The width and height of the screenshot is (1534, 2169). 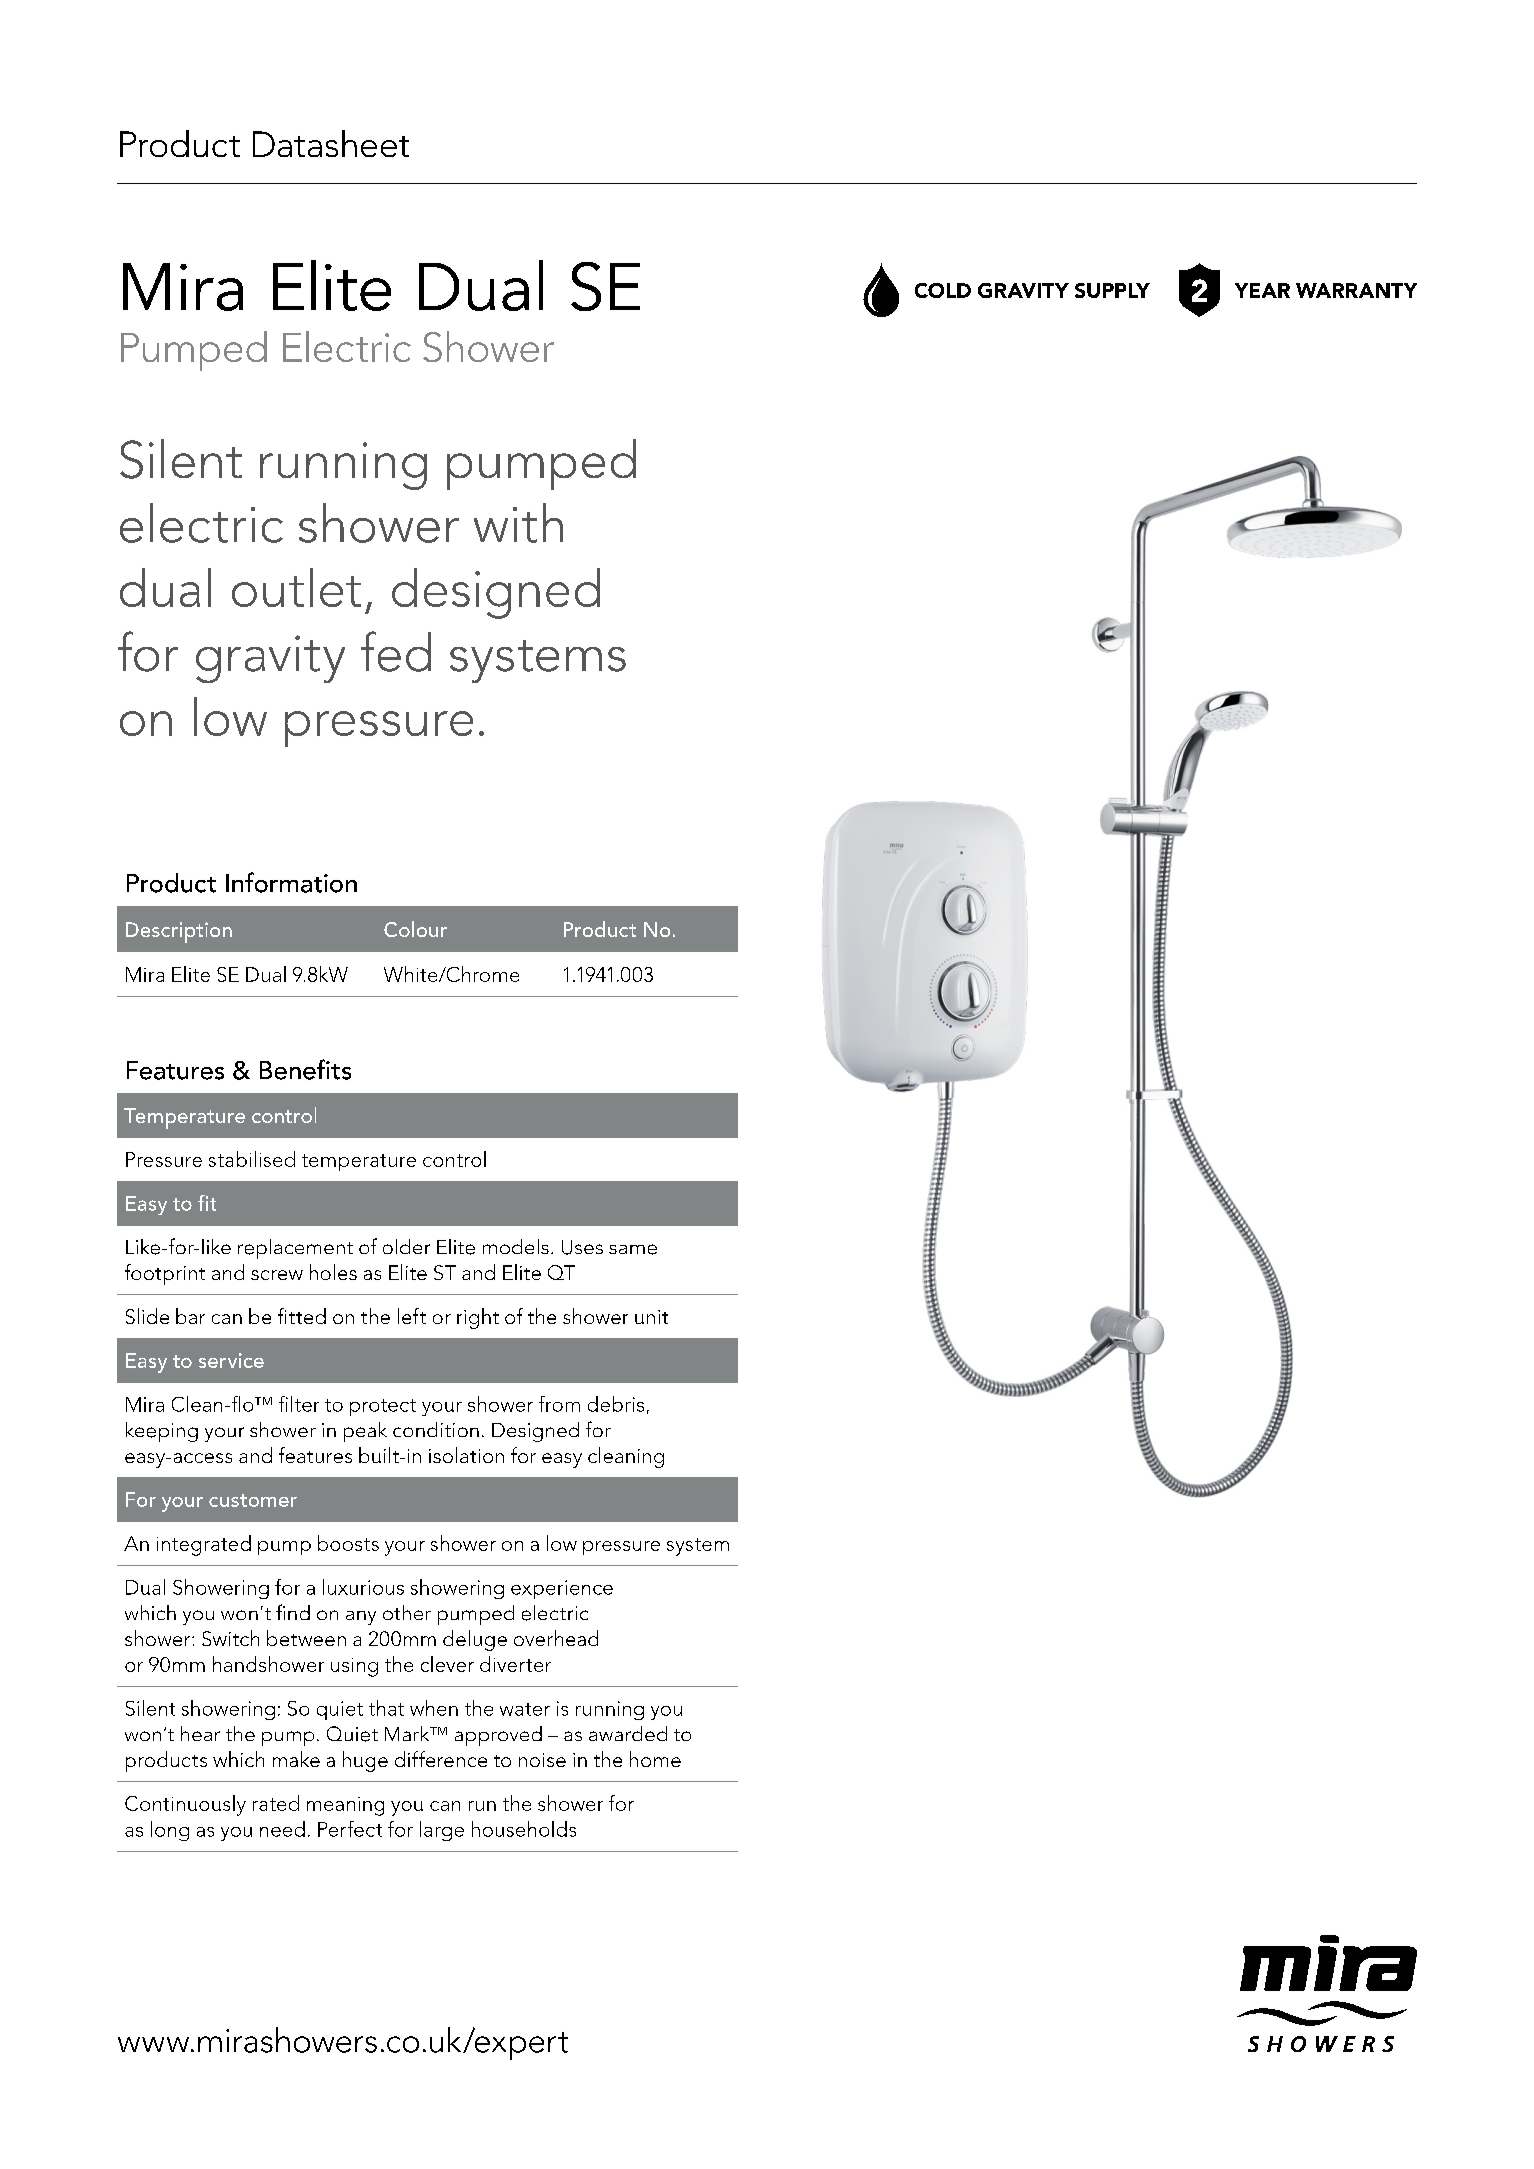 I want to click on COLD, so click(x=943, y=290).
